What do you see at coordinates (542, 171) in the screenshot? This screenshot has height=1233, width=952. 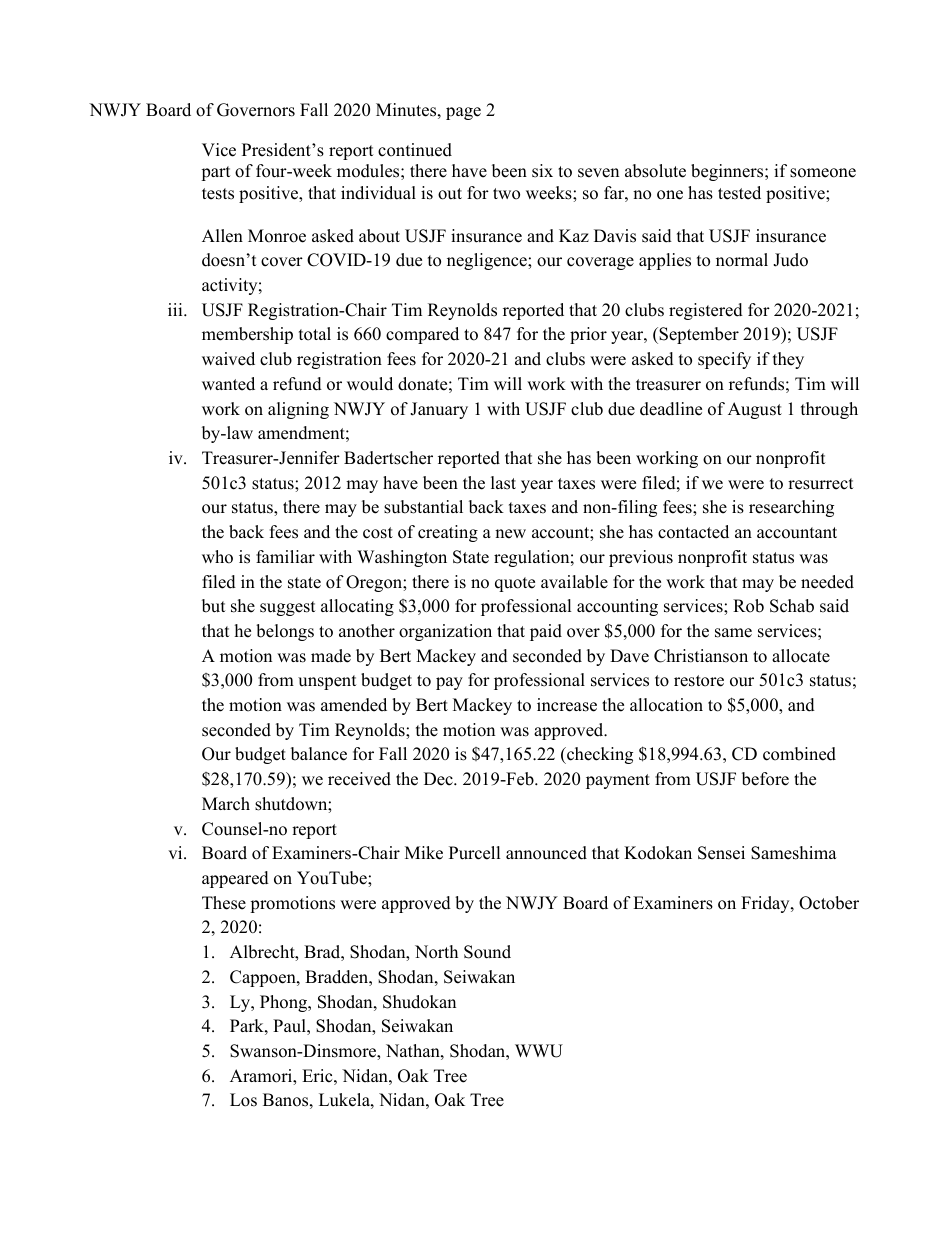 I see `six` at bounding box center [542, 171].
